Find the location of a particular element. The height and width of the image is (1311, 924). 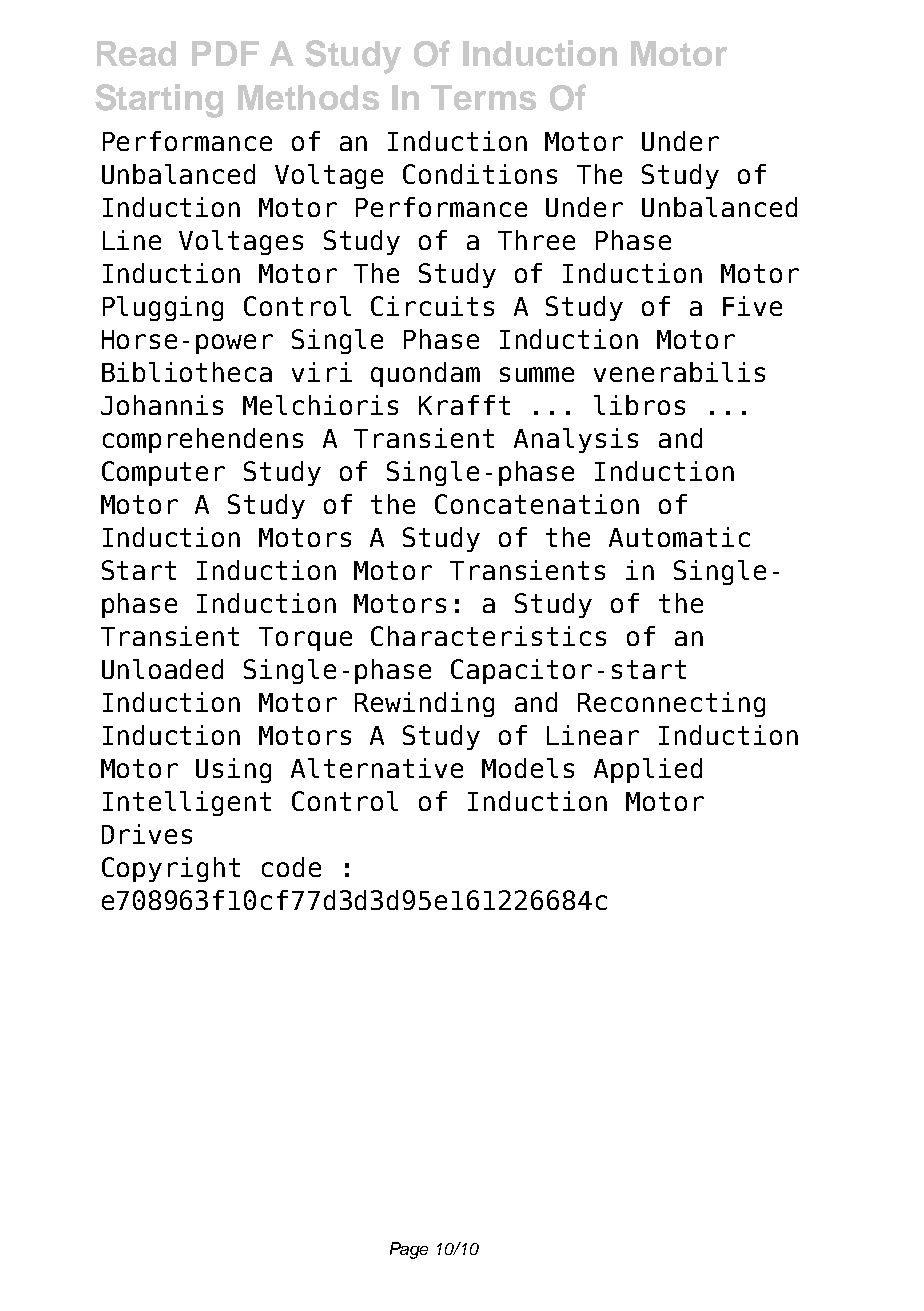

code is located at coordinates (291, 867).
